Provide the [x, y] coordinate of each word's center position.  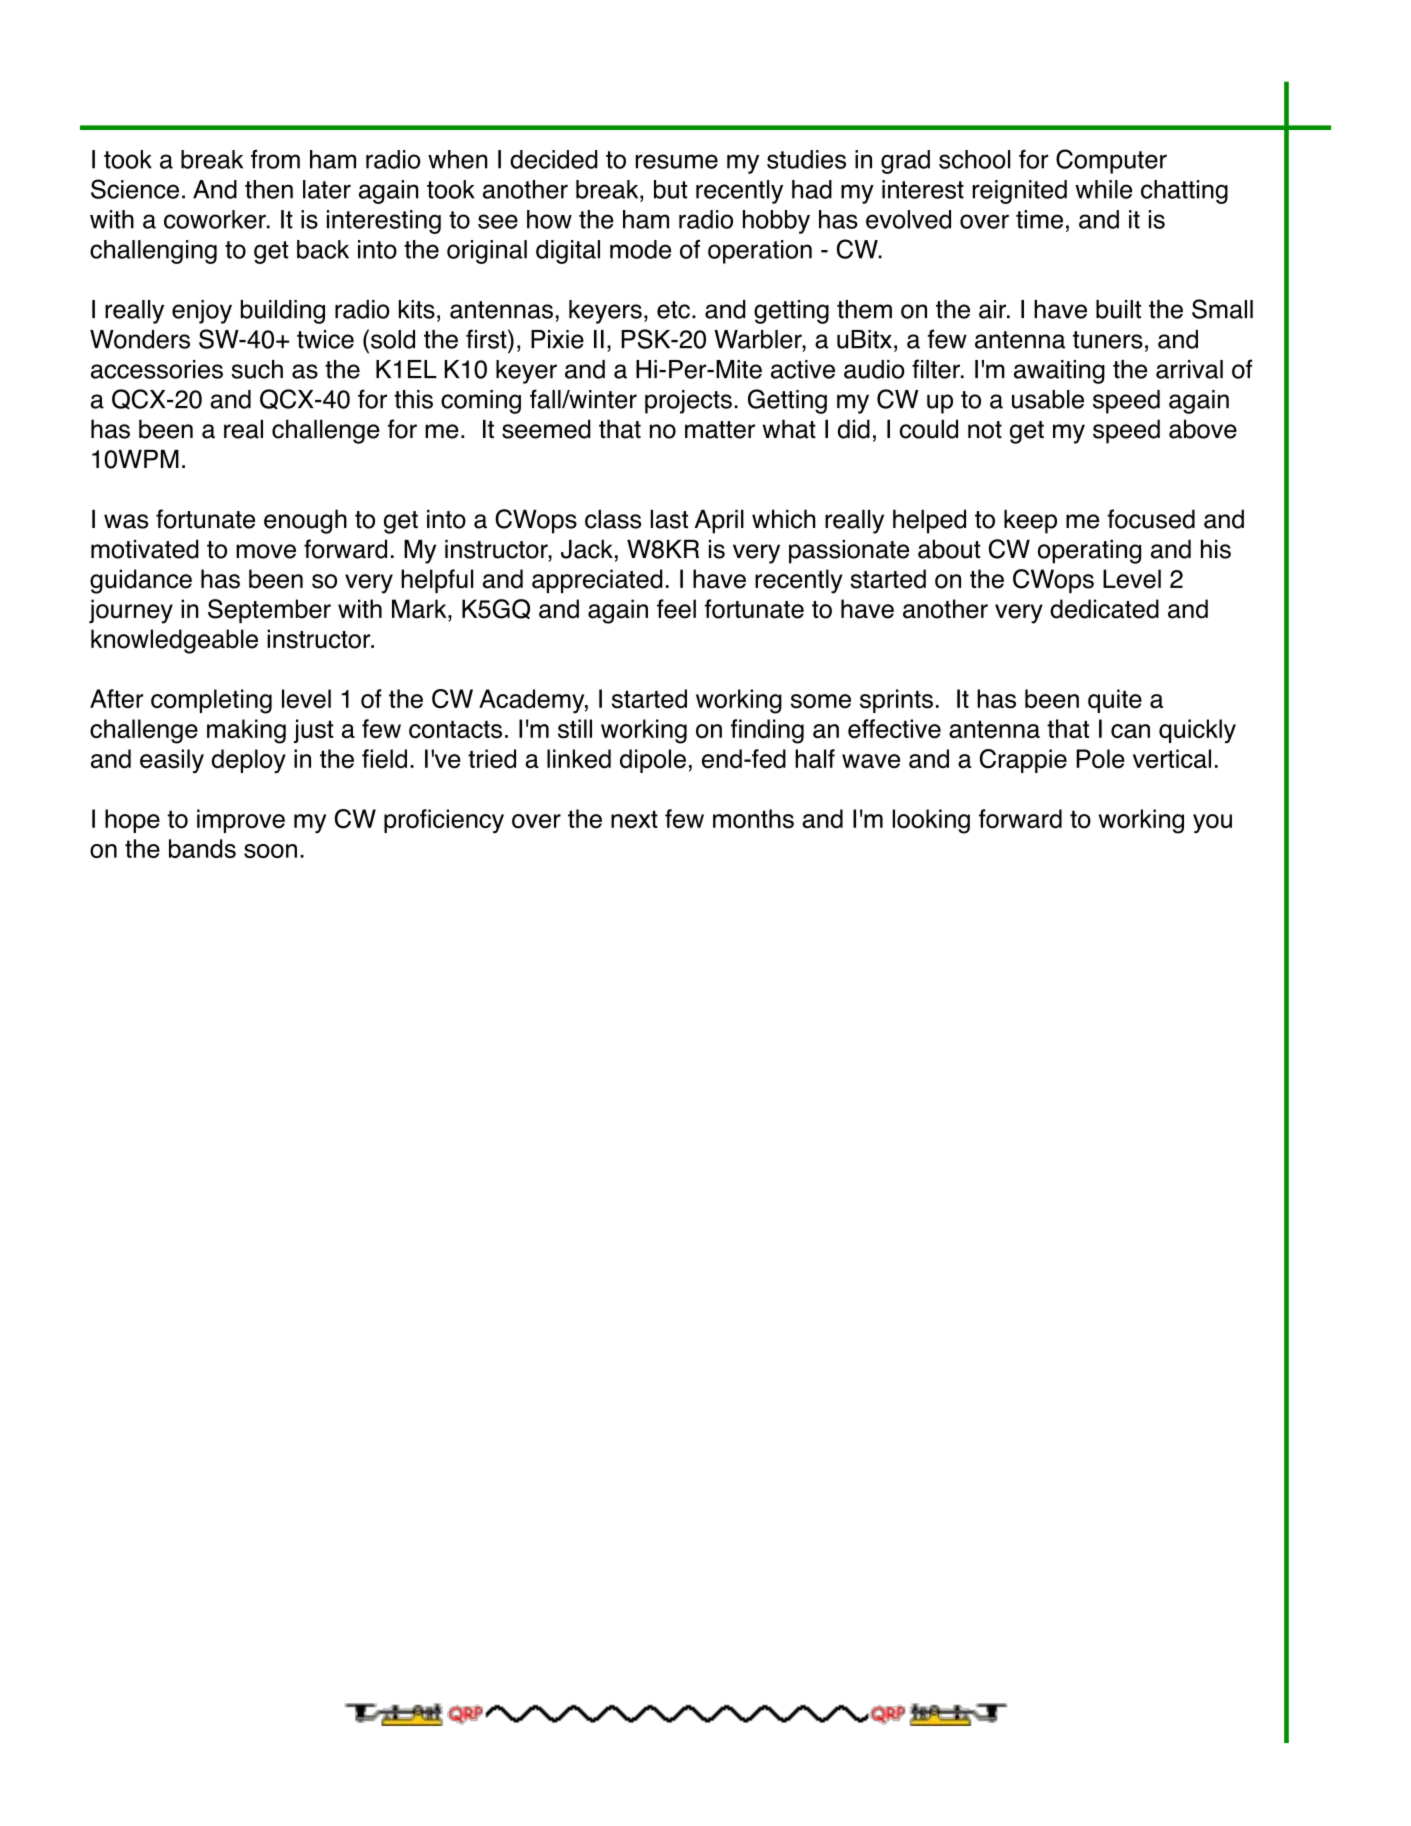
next [634, 819]
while [1103, 189]
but [671, 189]
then [269, 189]
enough [305, 521]
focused [1151, 519]
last [669, 519]
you [1212, 823]
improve [241, 821]
